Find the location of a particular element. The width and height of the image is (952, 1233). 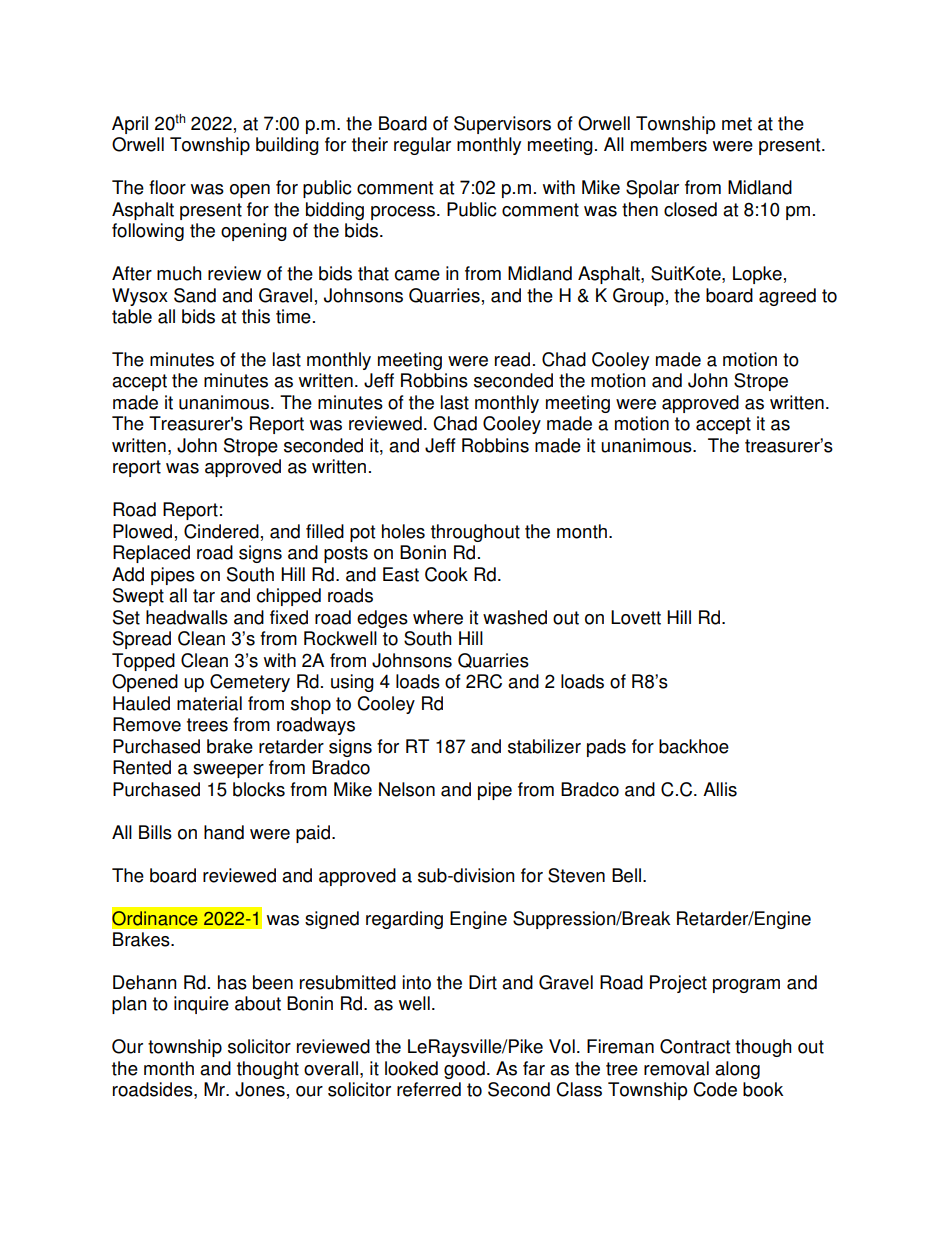

floor is located at coordinates (167, 187).
